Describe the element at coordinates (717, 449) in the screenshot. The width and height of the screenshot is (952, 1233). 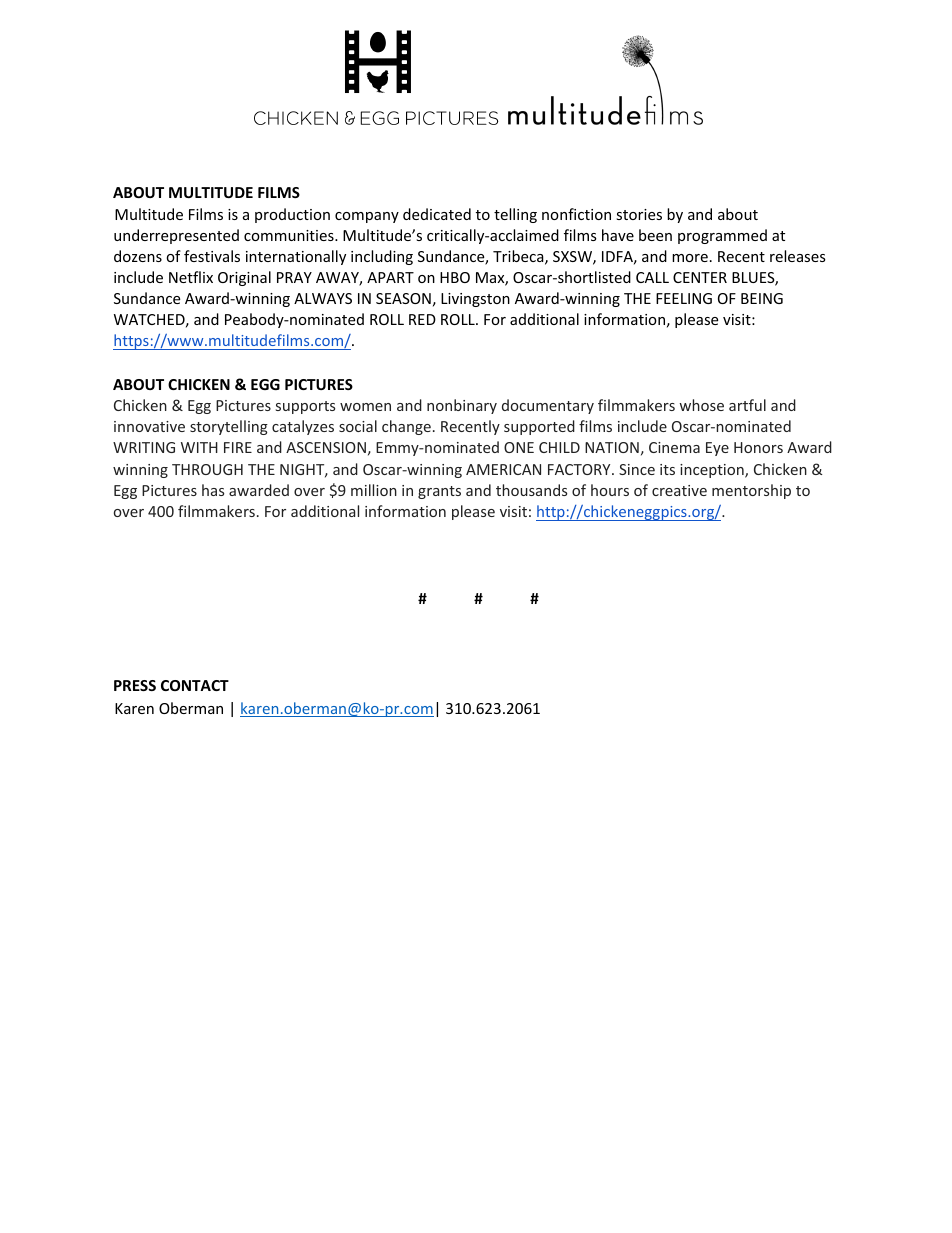
I see `Eye` at that location.
